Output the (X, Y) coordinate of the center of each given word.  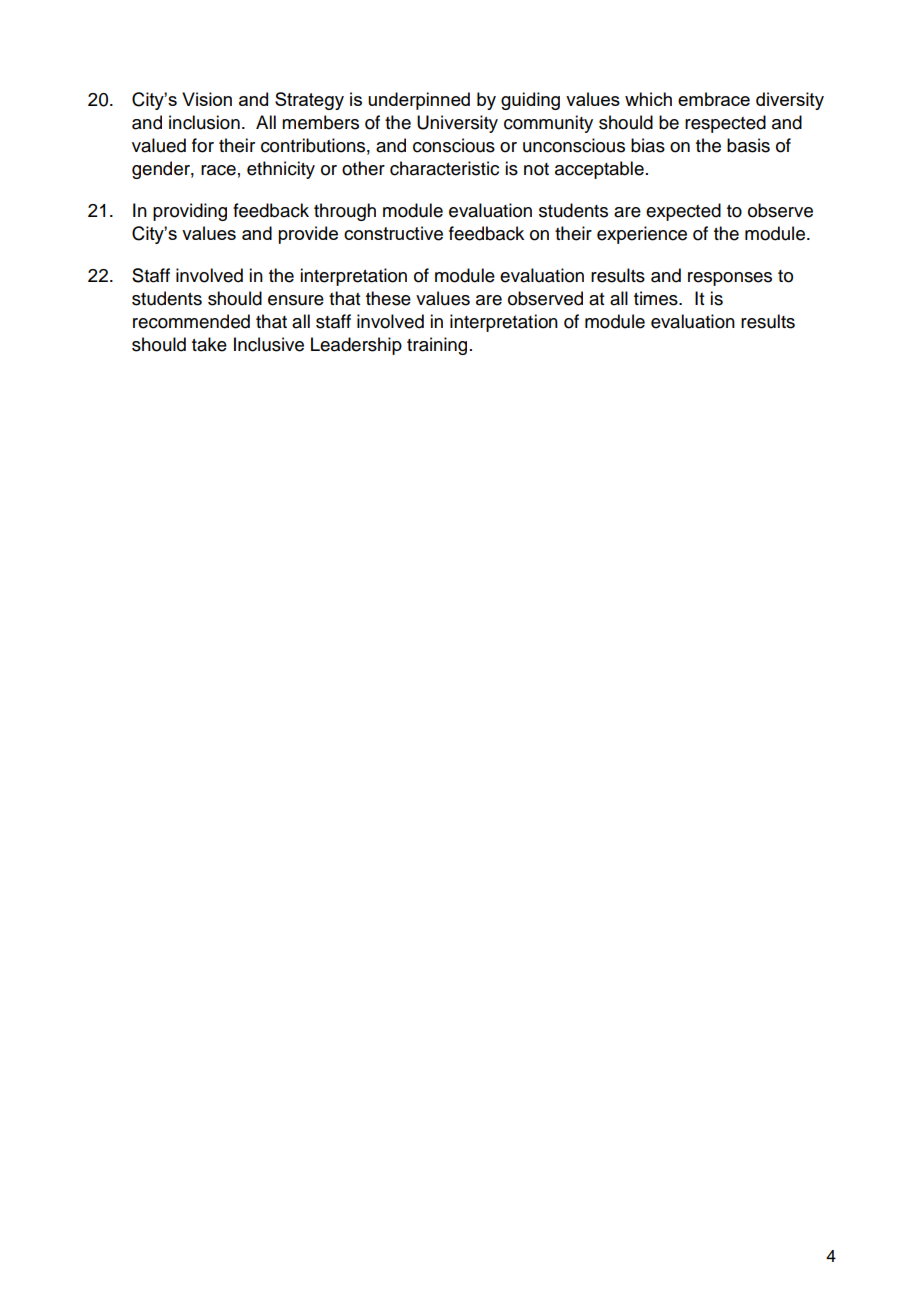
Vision (207, 99)
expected (683, 212)
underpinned (419, 101)
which (648, 99)
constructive (393, 233)
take (209, 344)
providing (190, 212)
